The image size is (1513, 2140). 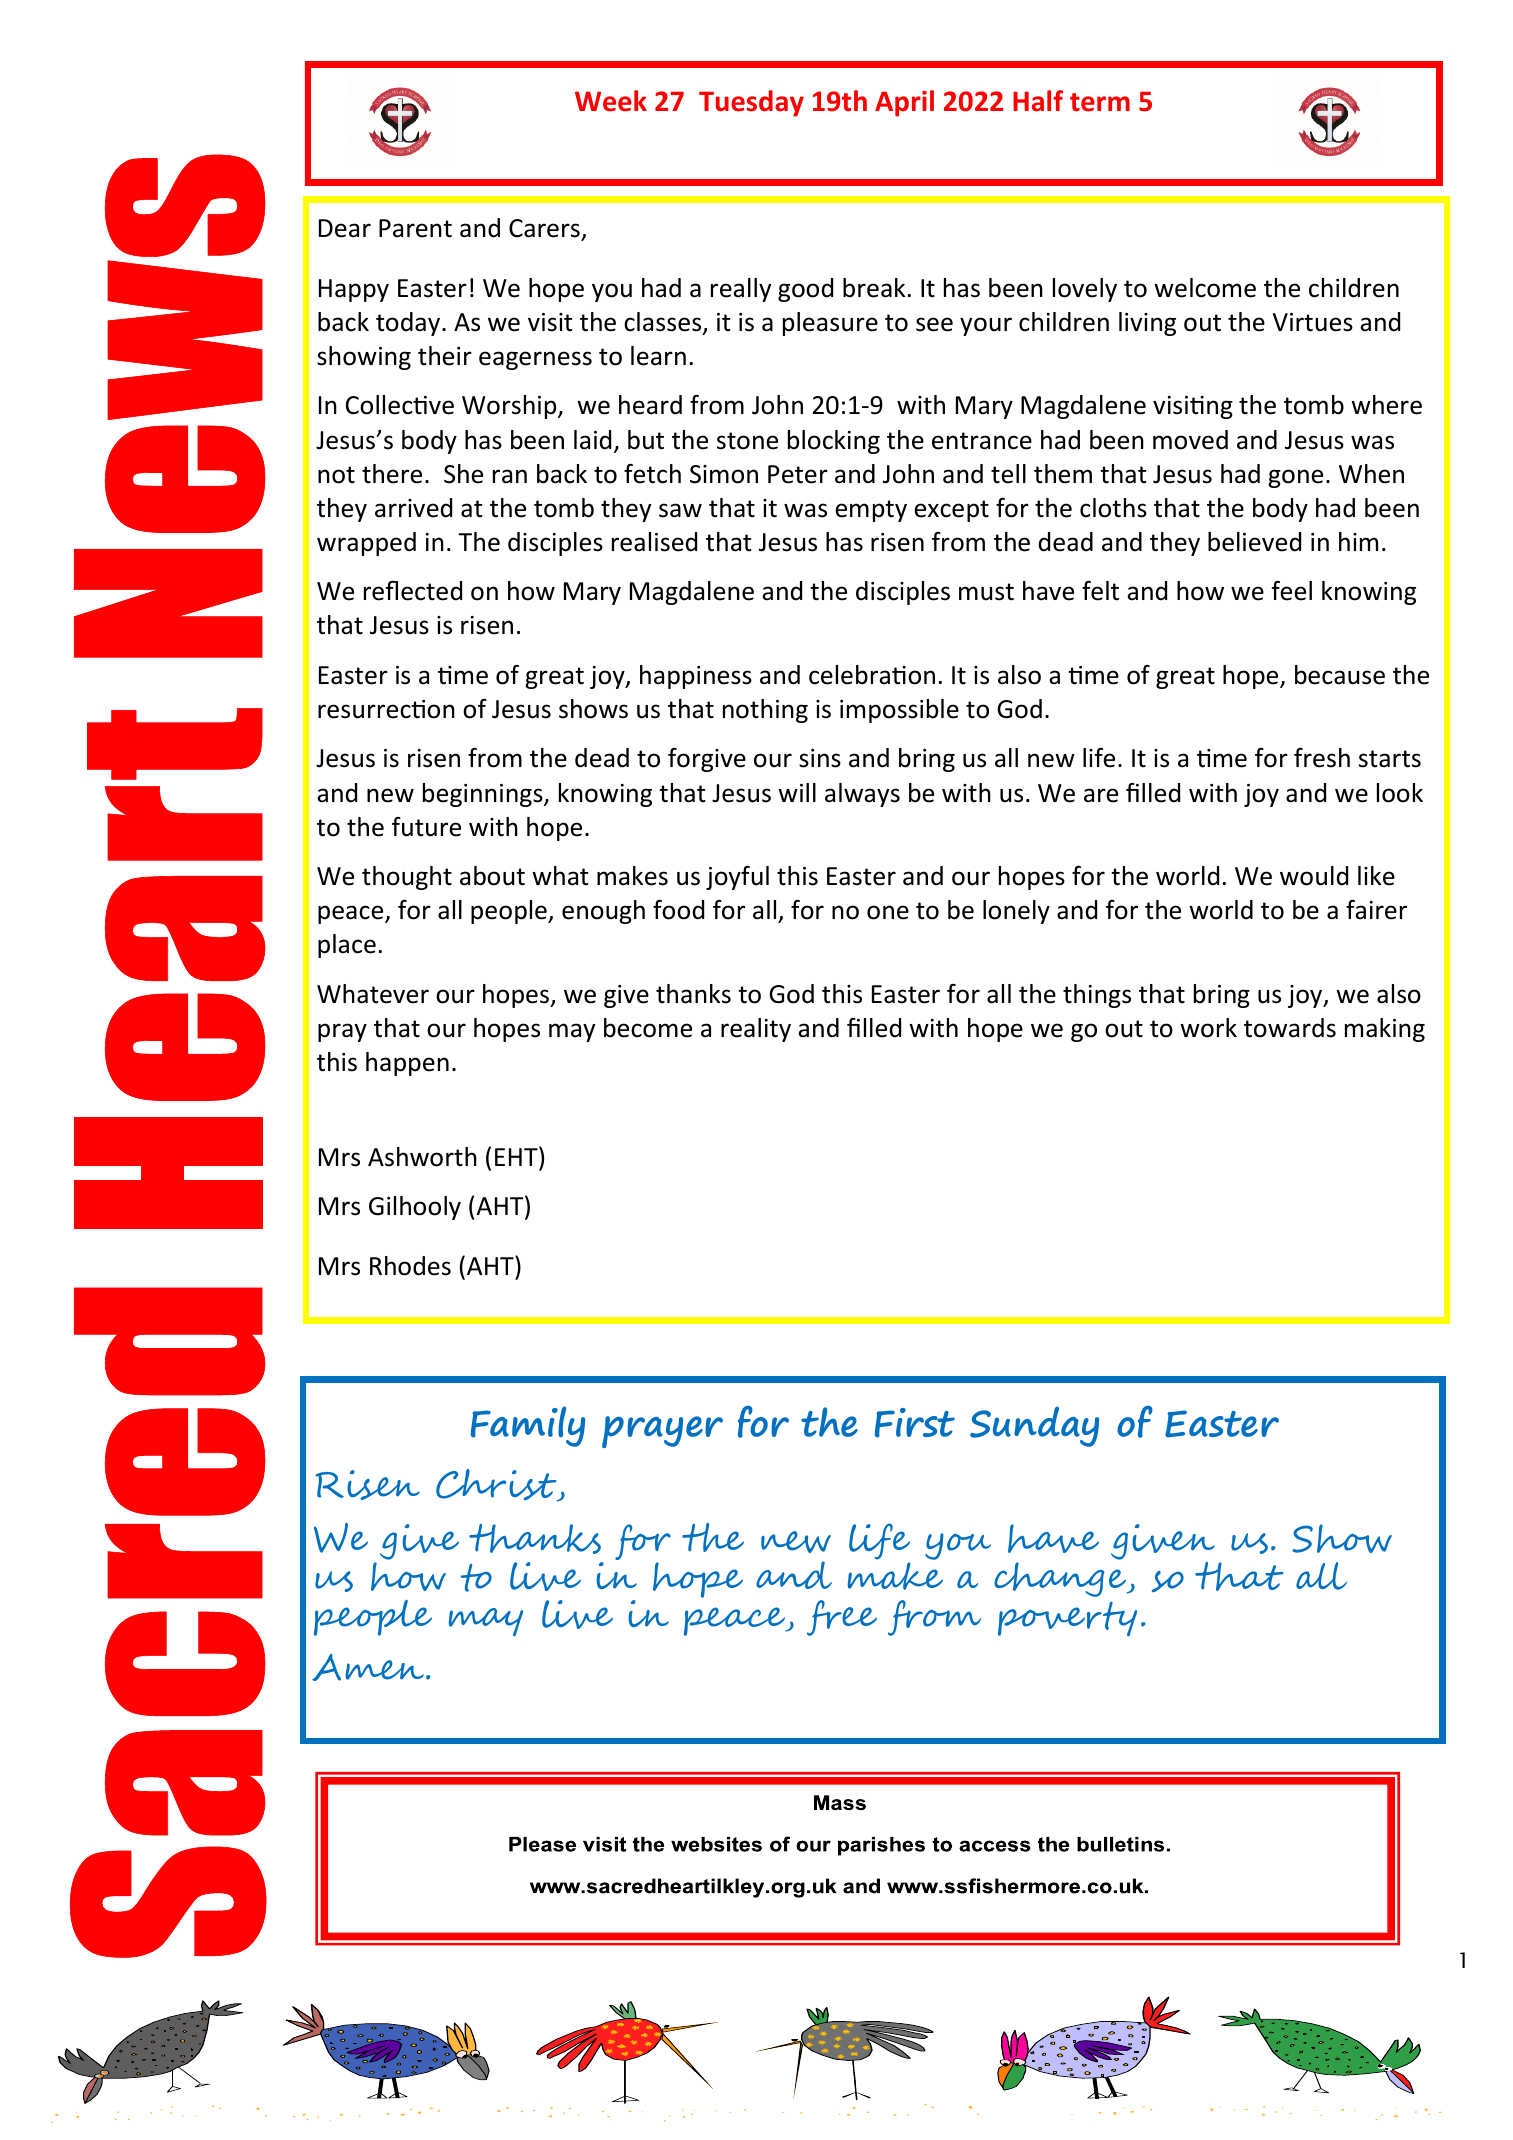 I want to click on First, so click(x=915, y=1423).
